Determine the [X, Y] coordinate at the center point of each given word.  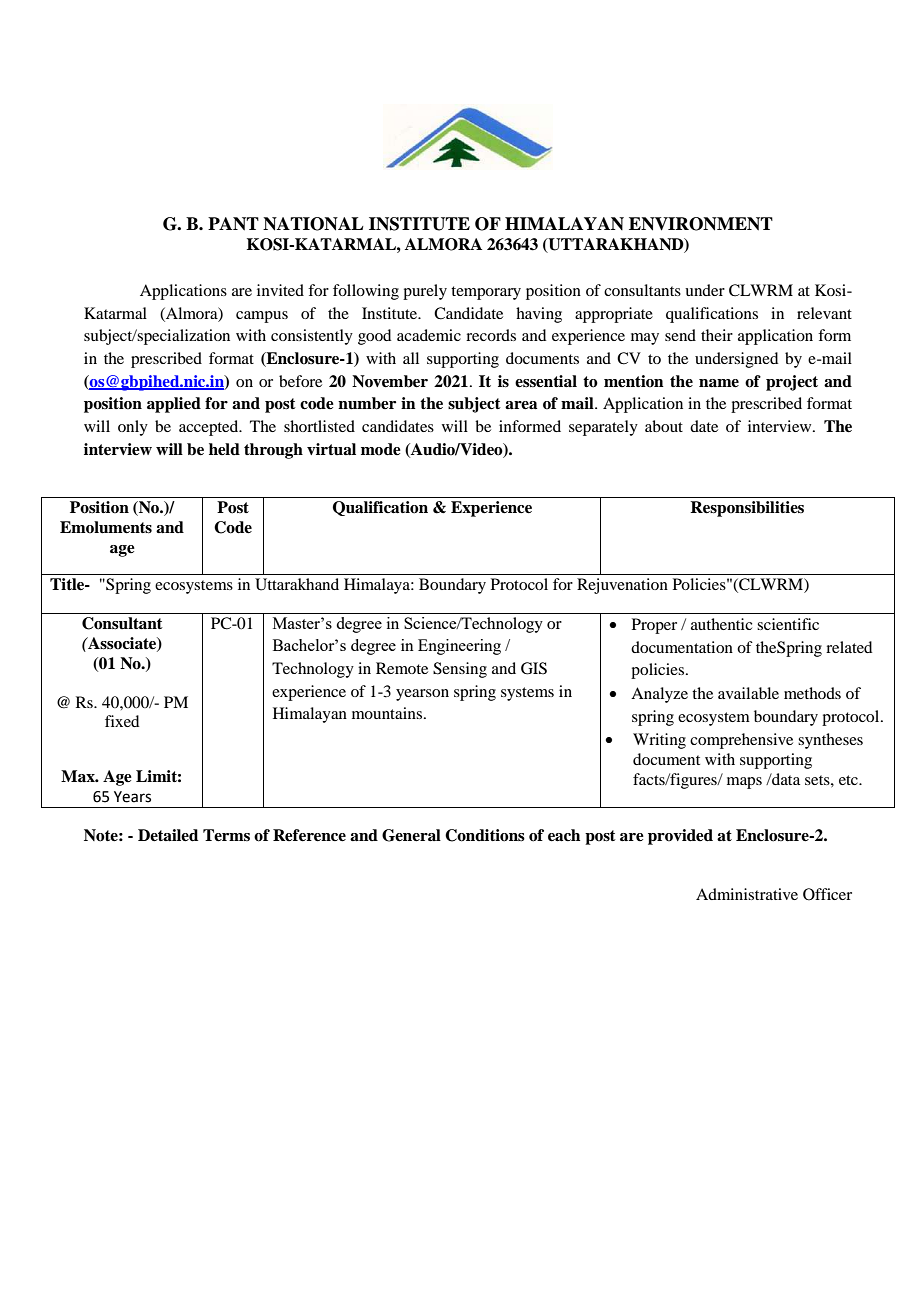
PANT [233, 224]
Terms [226, 835]
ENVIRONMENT [701, 224]
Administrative [747, 894]
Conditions [485, 835]
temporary [486, 293]
